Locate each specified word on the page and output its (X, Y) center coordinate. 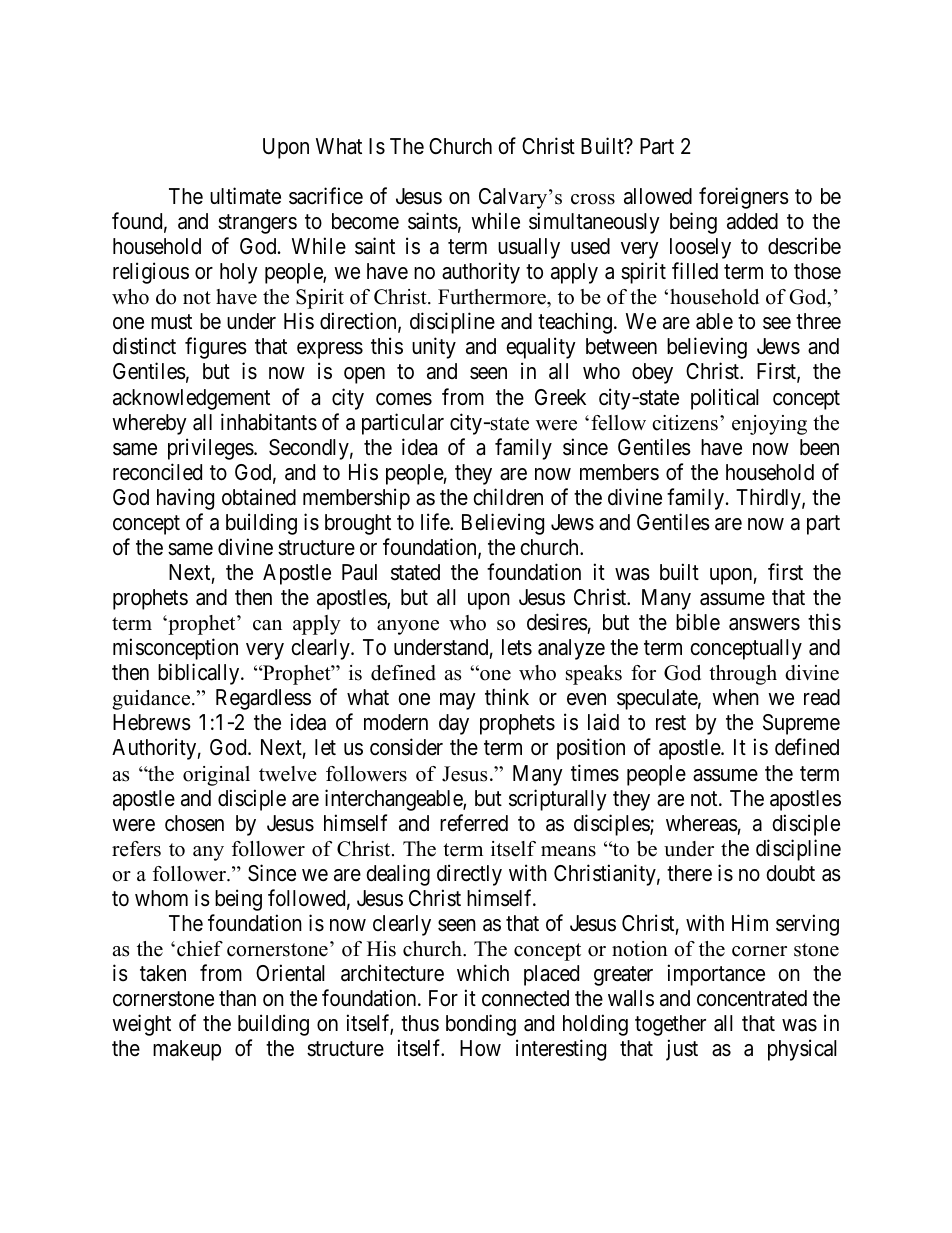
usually (529, 248)
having (185, 499)
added (752, 221)
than (237, 998)
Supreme (801, 724)
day (454, 724)
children (508, 497)
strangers (257, 224)
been (819, 447)
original (216, 776)
